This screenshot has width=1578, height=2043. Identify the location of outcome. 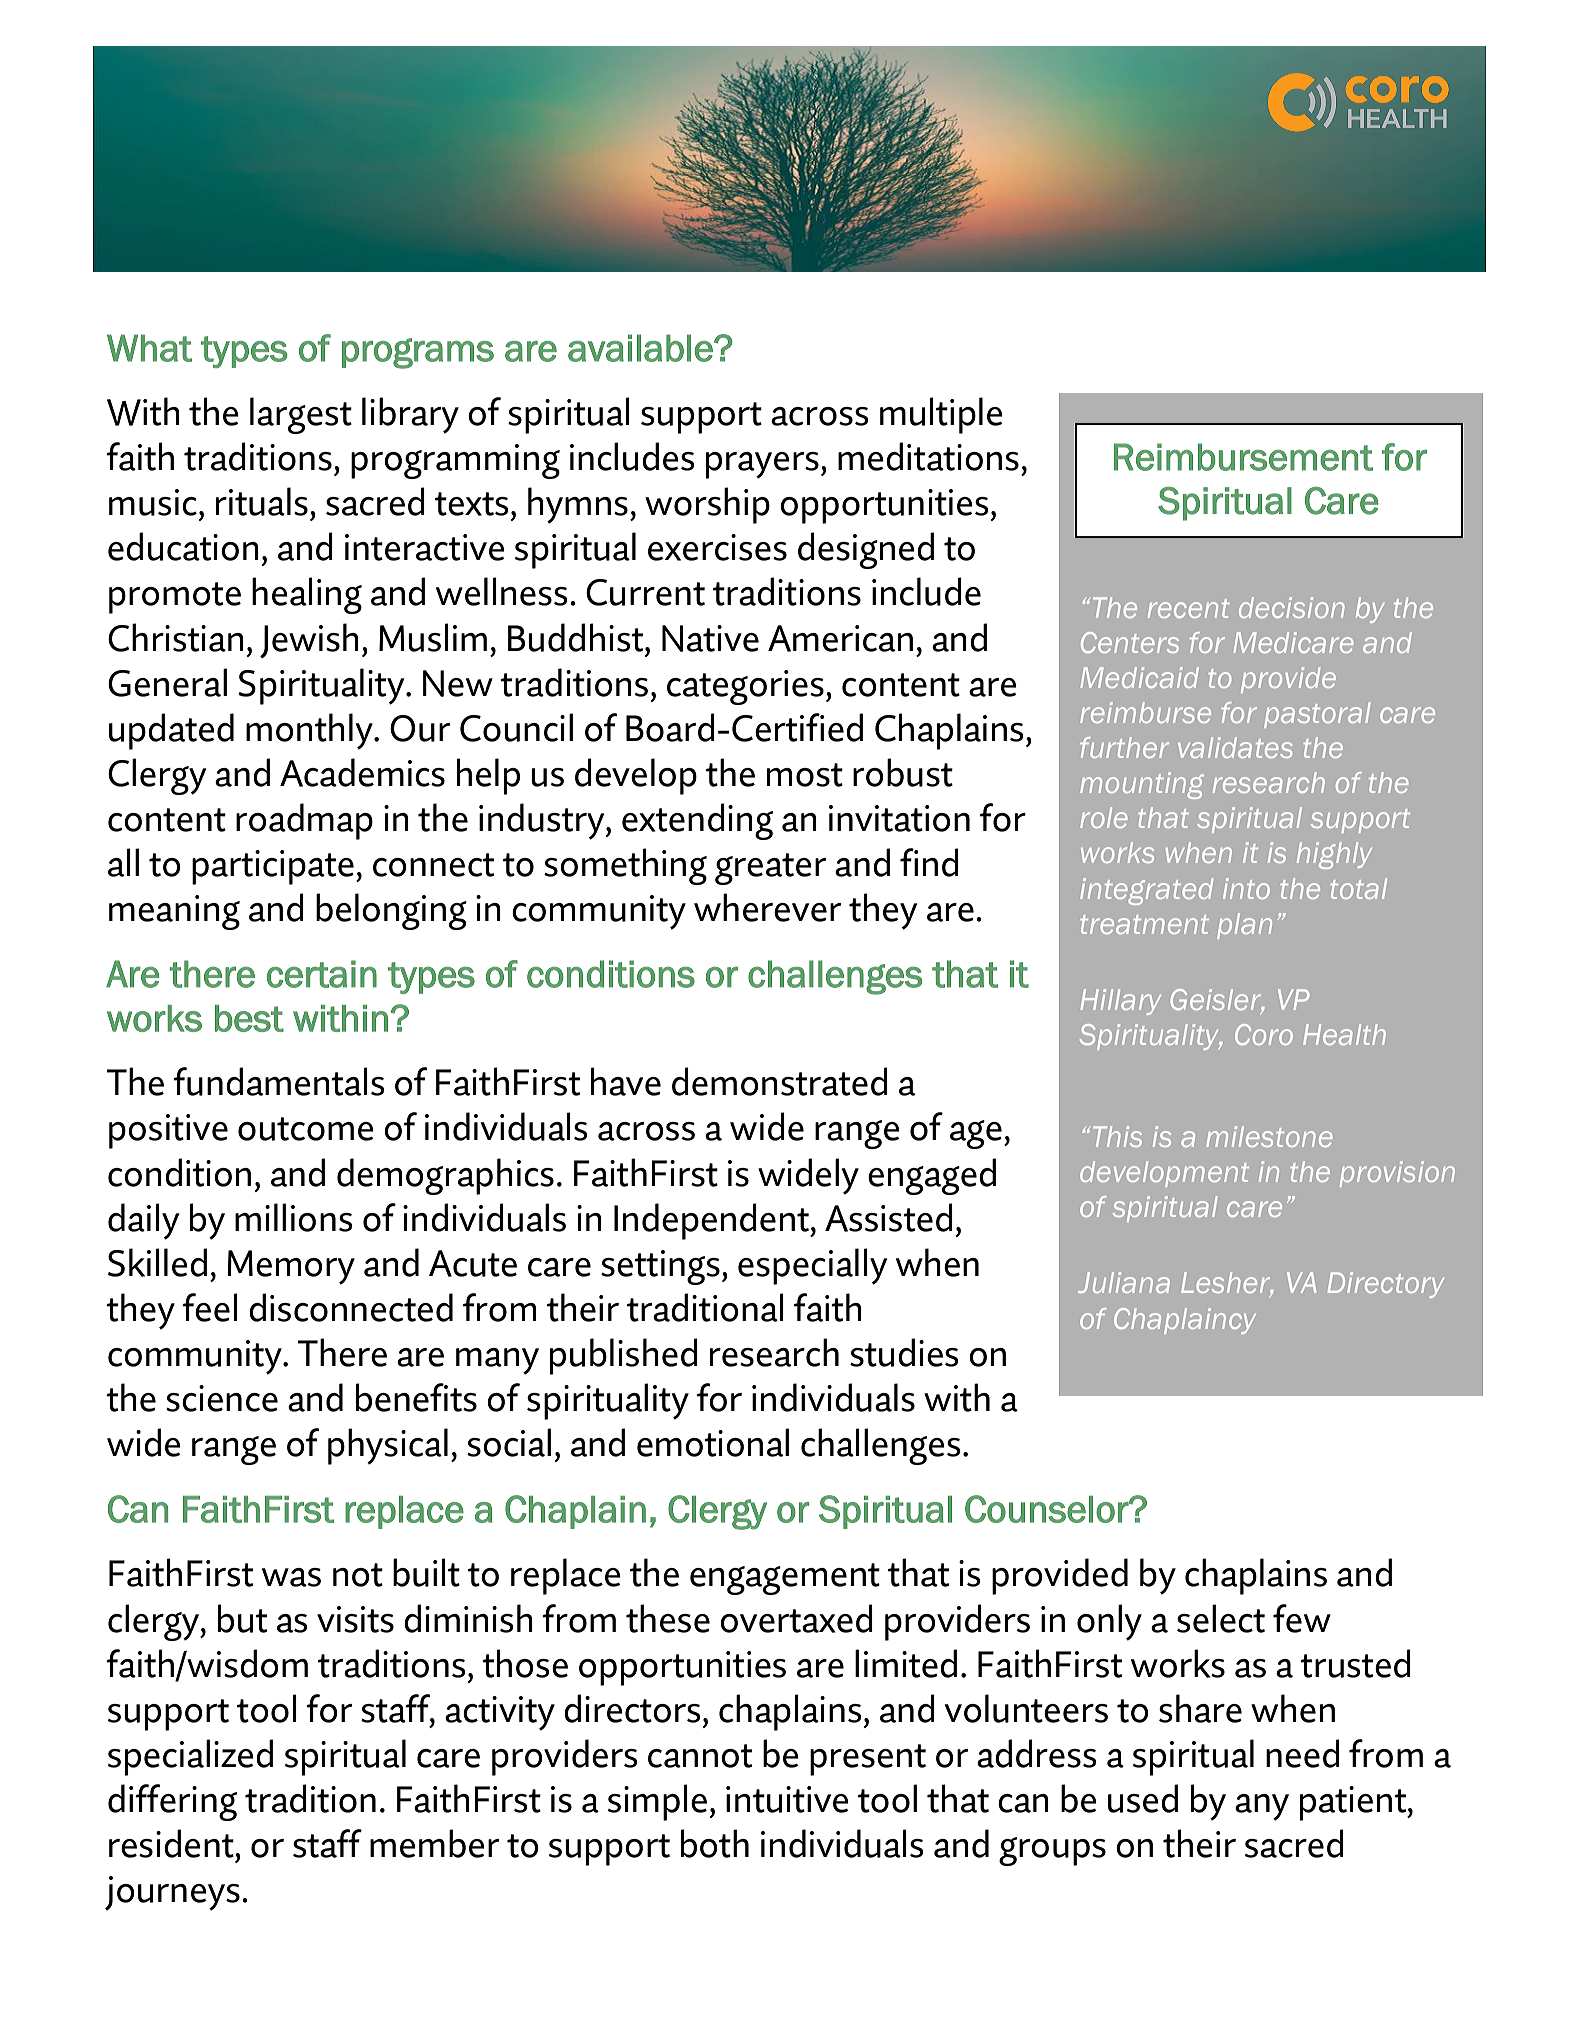
(306, 1129).
